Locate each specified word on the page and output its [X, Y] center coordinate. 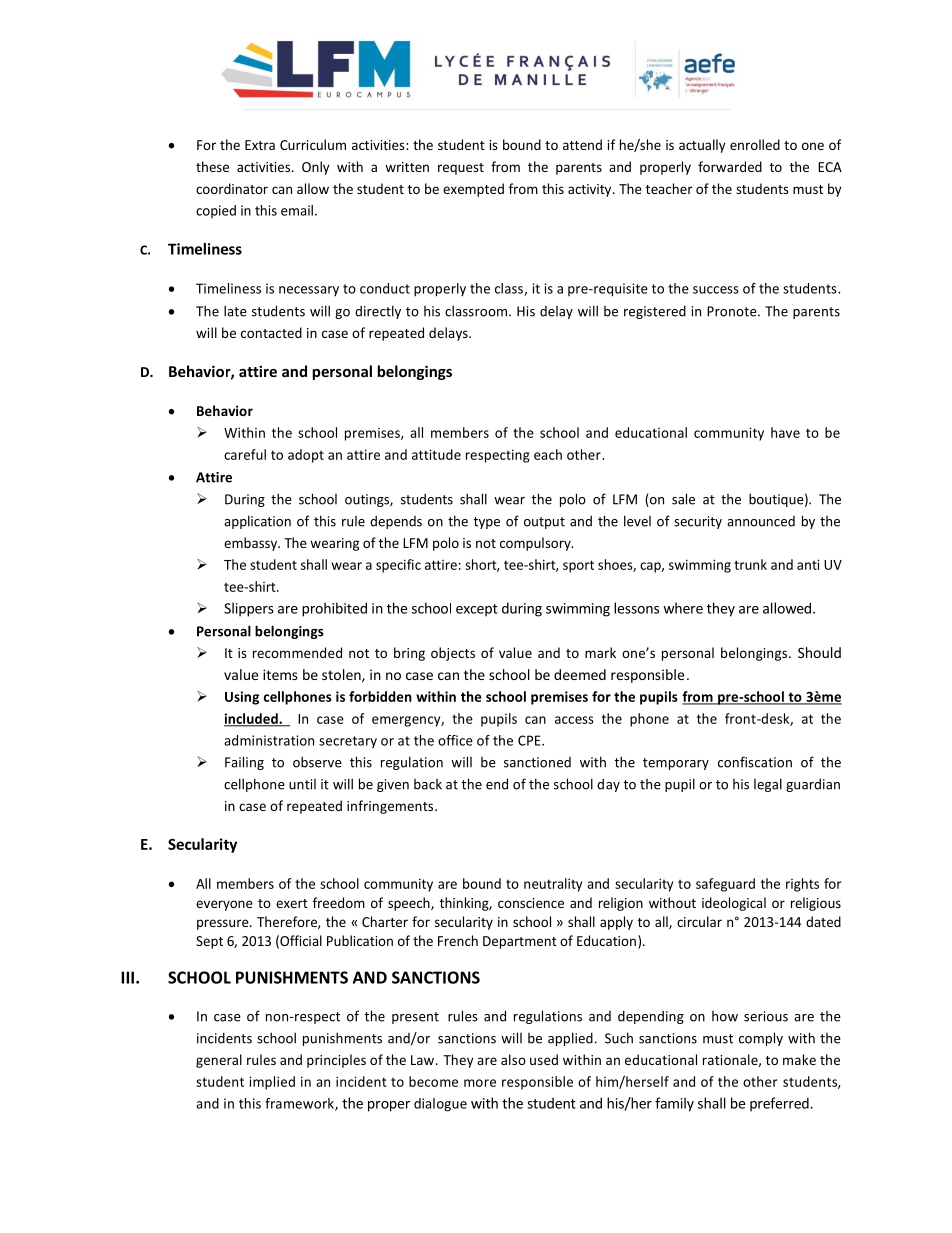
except [477, 610]
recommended [297, 652]
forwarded [730, 166]
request [461, 169]
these [212, 166]
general [219, 1061]
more [480, 1083]
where [683, 608]
